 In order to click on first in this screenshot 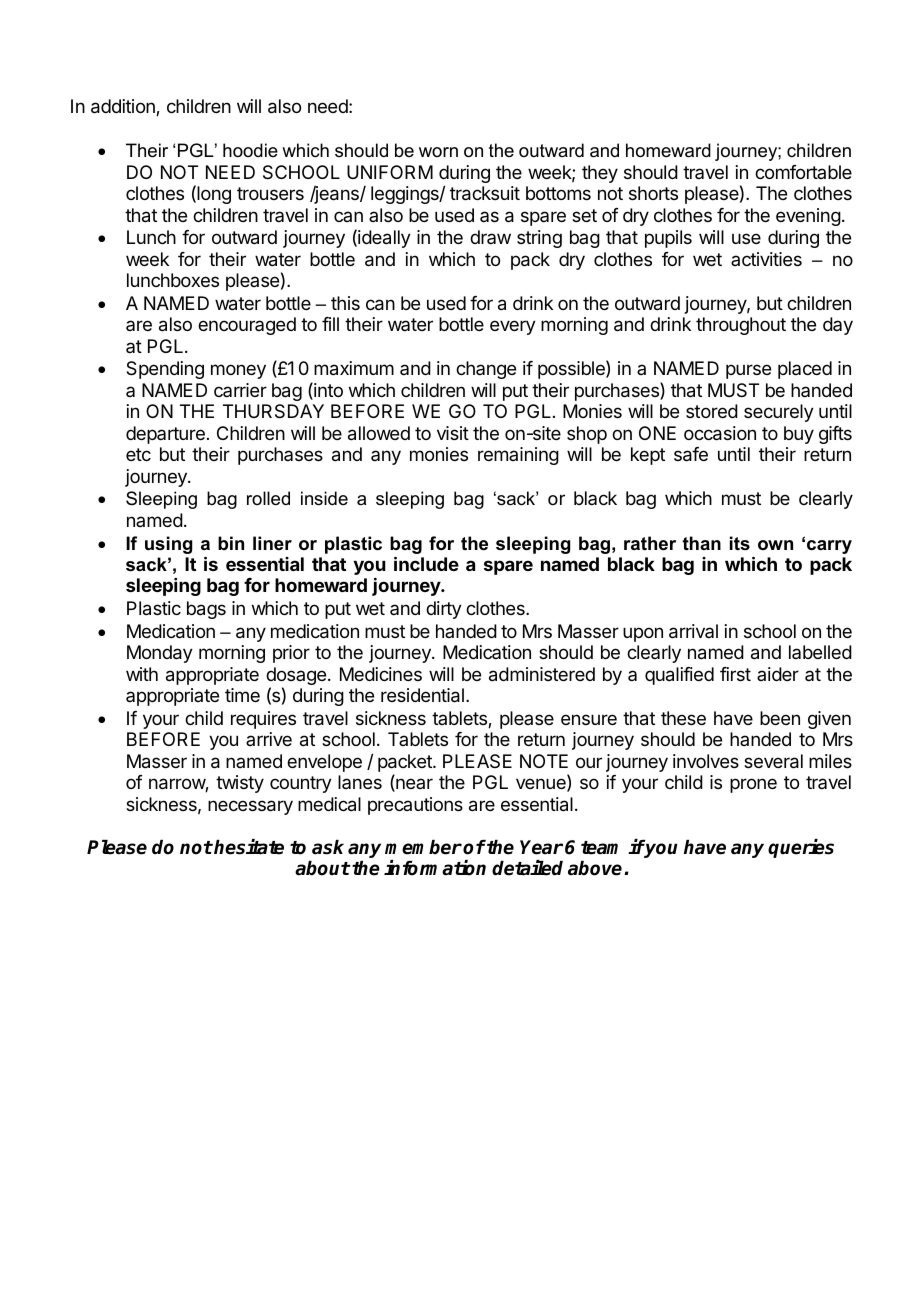, I will do `click(735, 674)`.
